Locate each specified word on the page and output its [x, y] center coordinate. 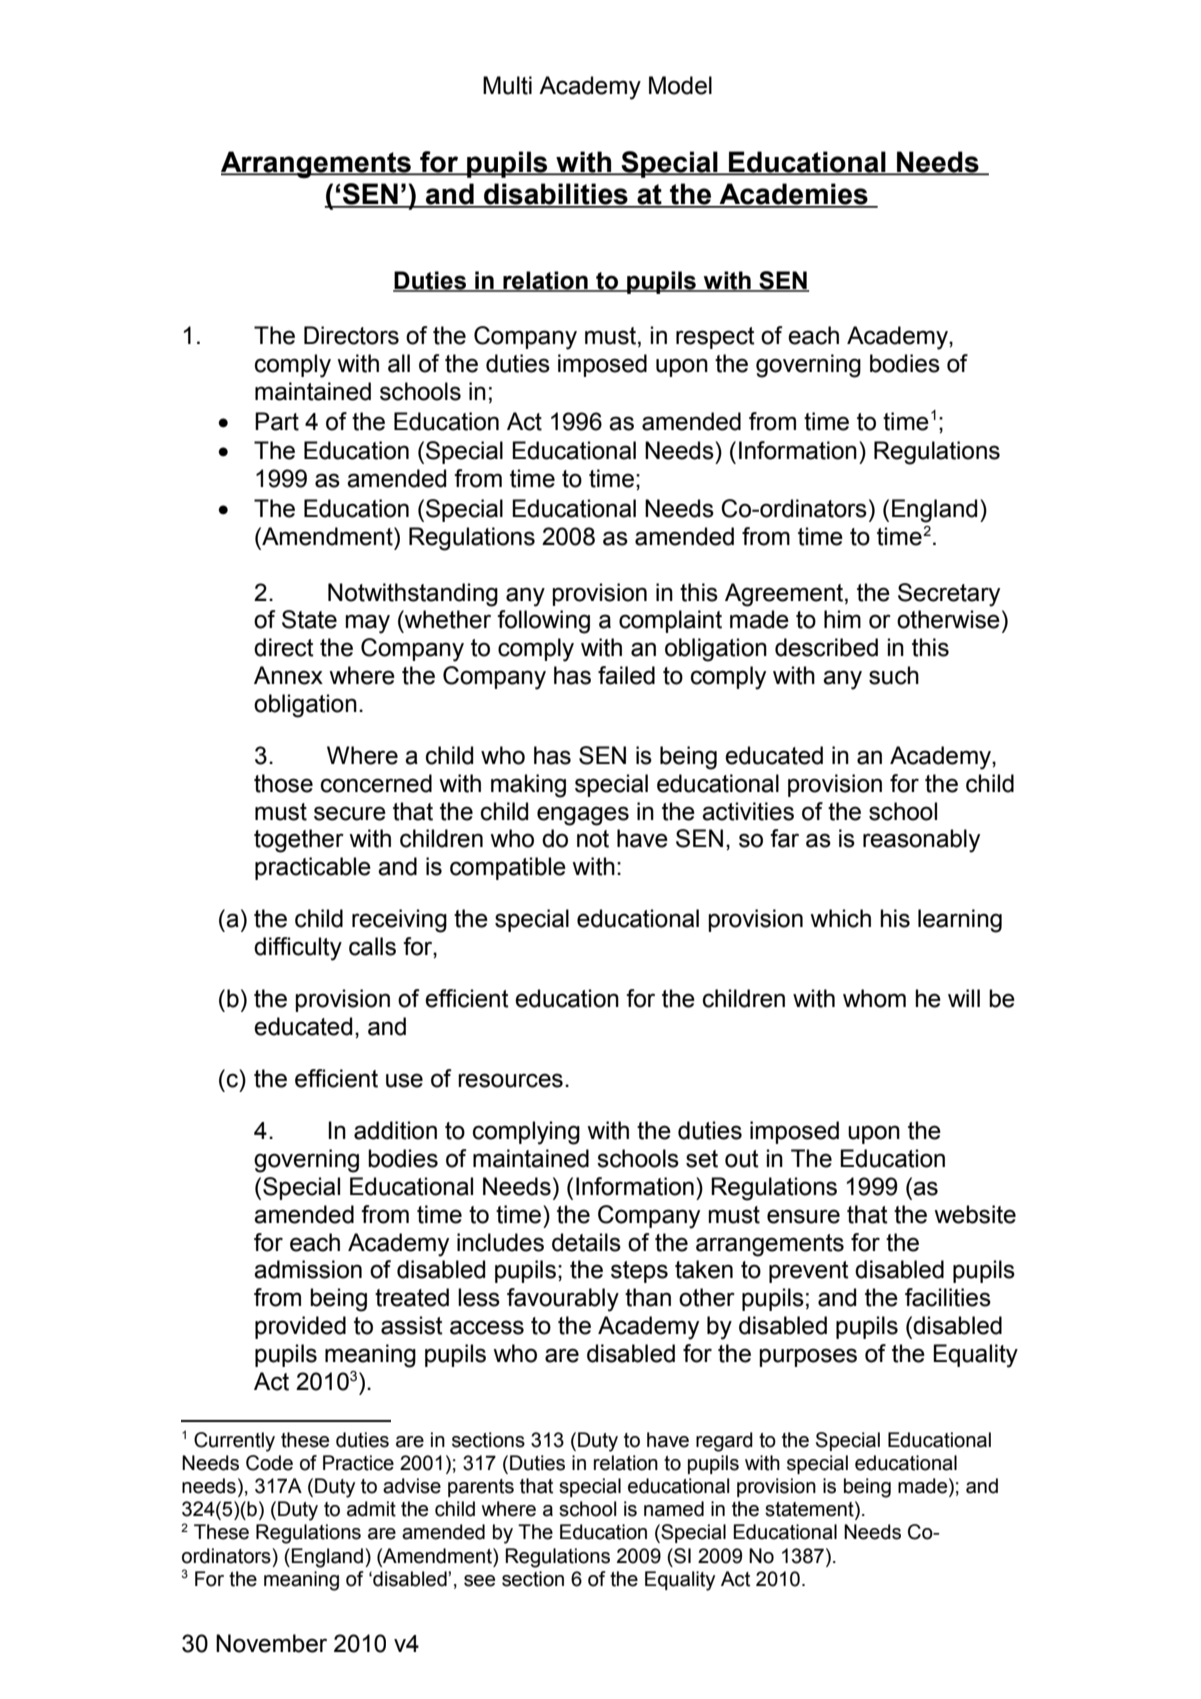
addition [395, 1130]
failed [626, 675]
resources [510, 1080]
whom [874, 998]
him [842, 619]
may [367, 624]
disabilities [556, 195]
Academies [793, 195]
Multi [507, 85]
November [271, 1643]
